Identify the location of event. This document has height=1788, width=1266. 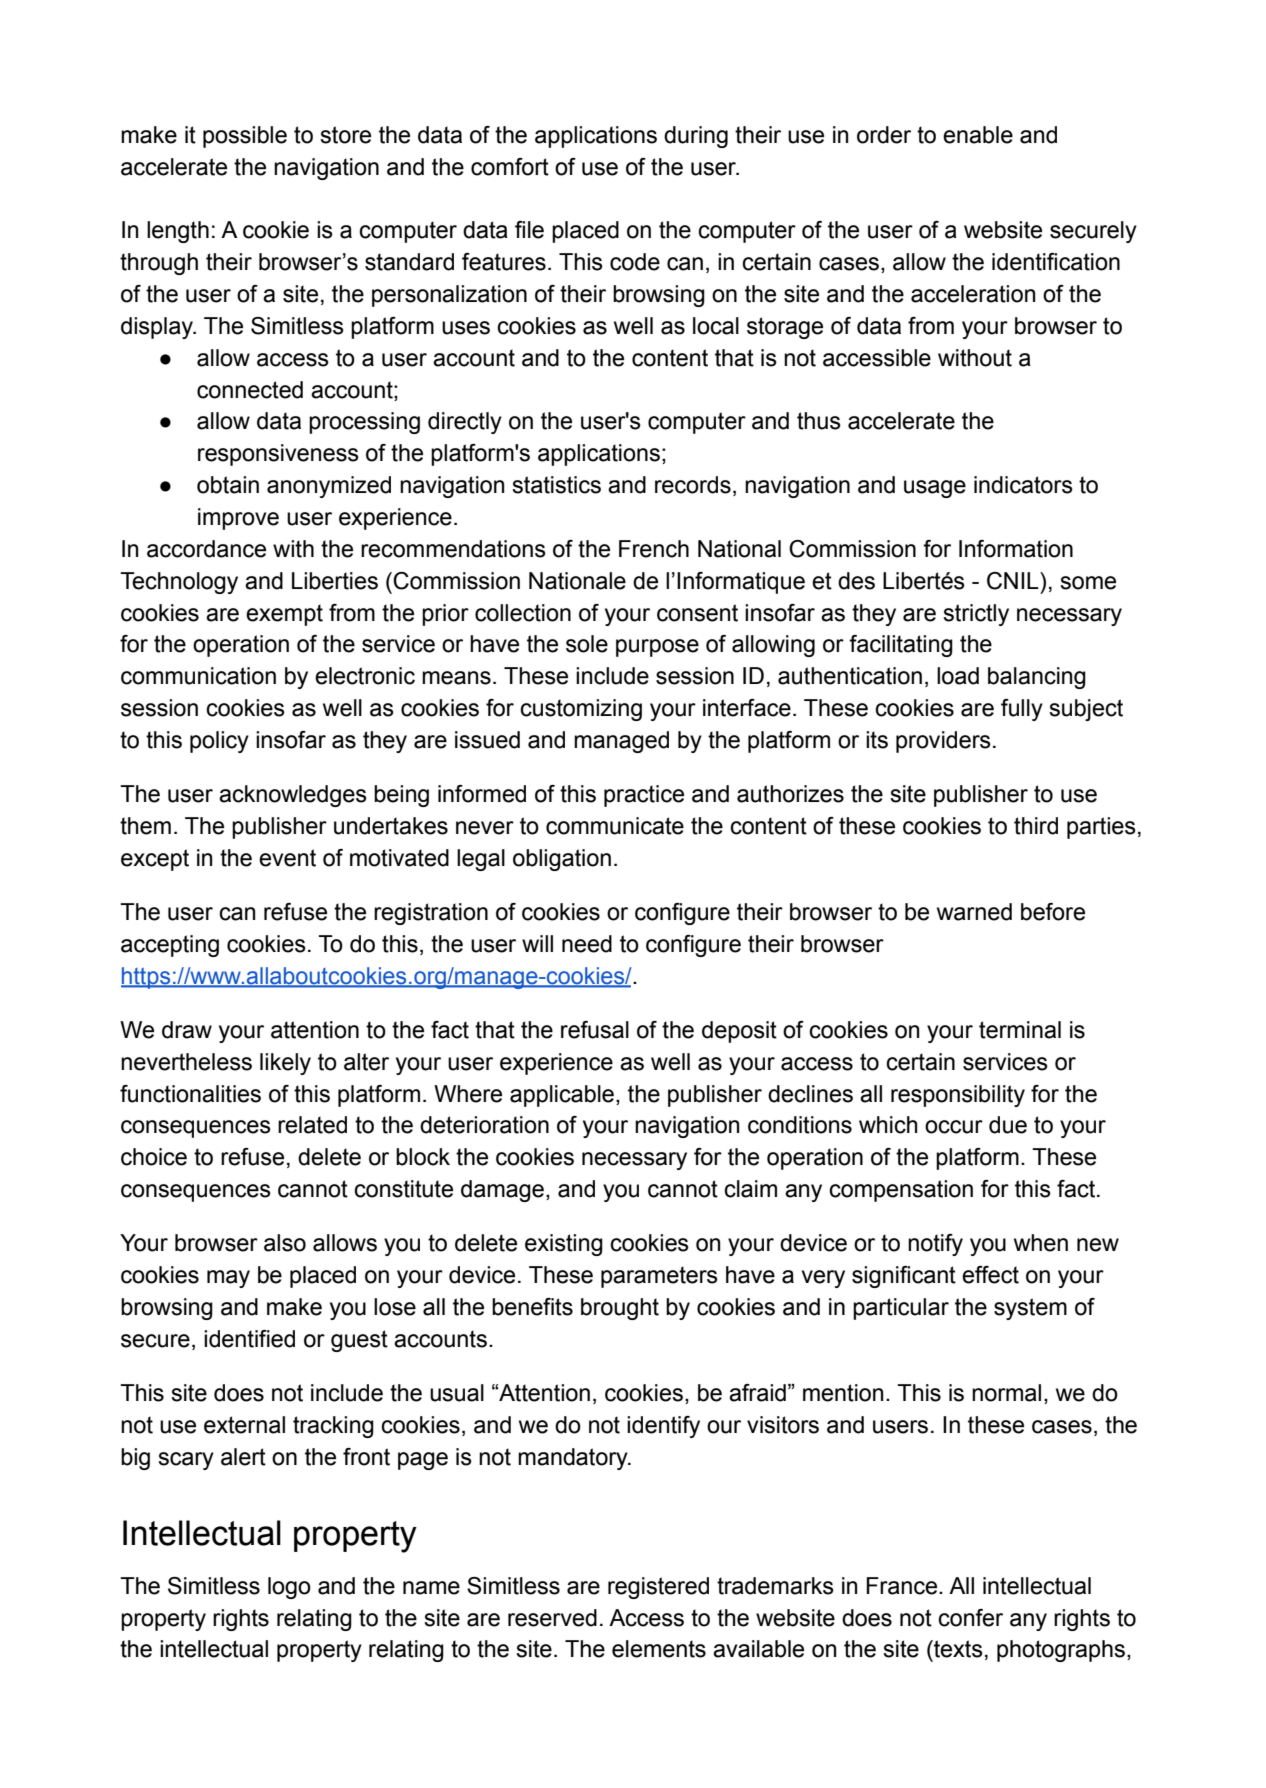
(287, 858).
